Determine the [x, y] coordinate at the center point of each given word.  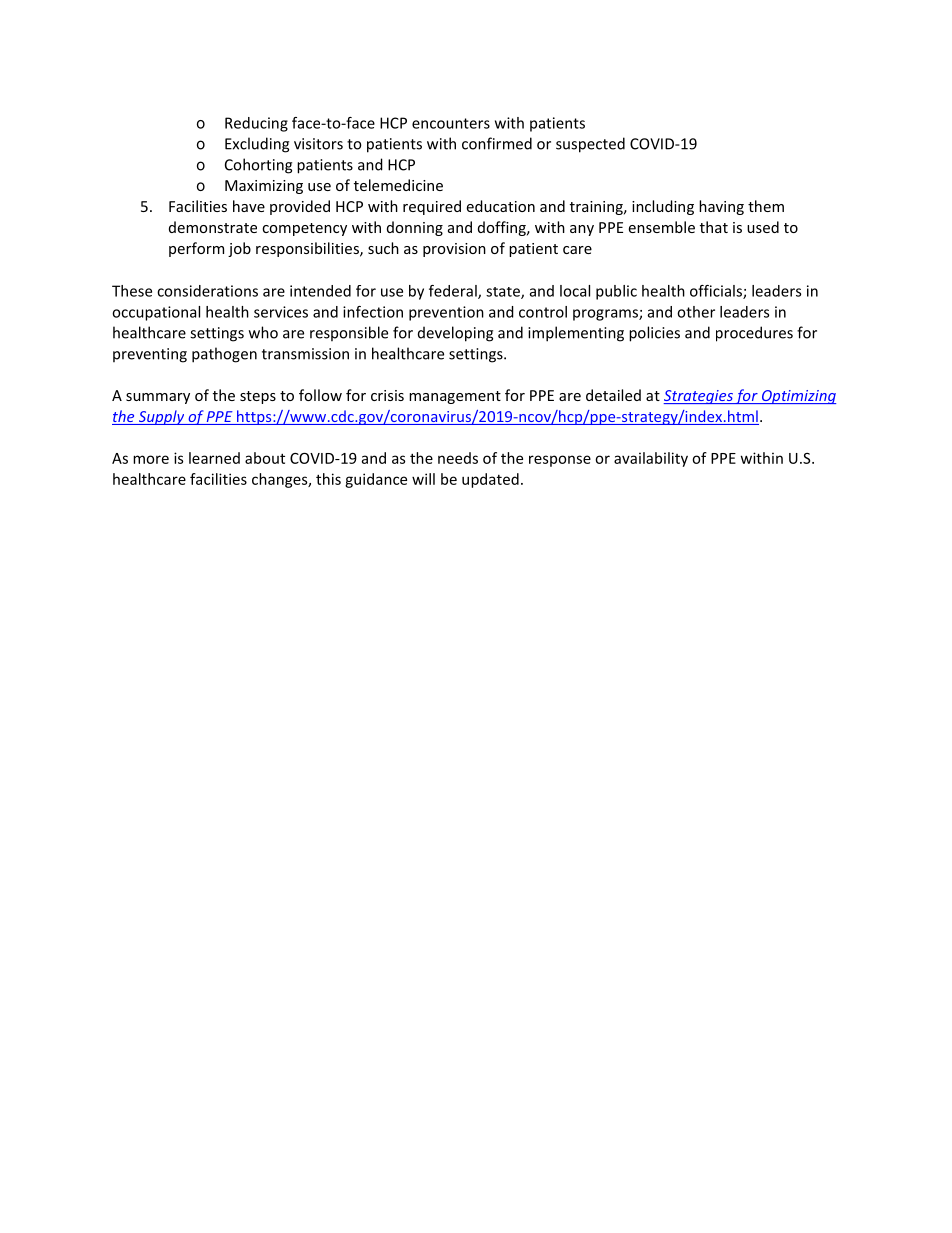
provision [454, 250]
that [714, 227]
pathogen [224, 355]
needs [458, 458]
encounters [451, 123]
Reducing [256, 124]
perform [196, 249]
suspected [590, 145]
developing [455, 334]
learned [214, 458]
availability [651, 459]
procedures [754, 334]
